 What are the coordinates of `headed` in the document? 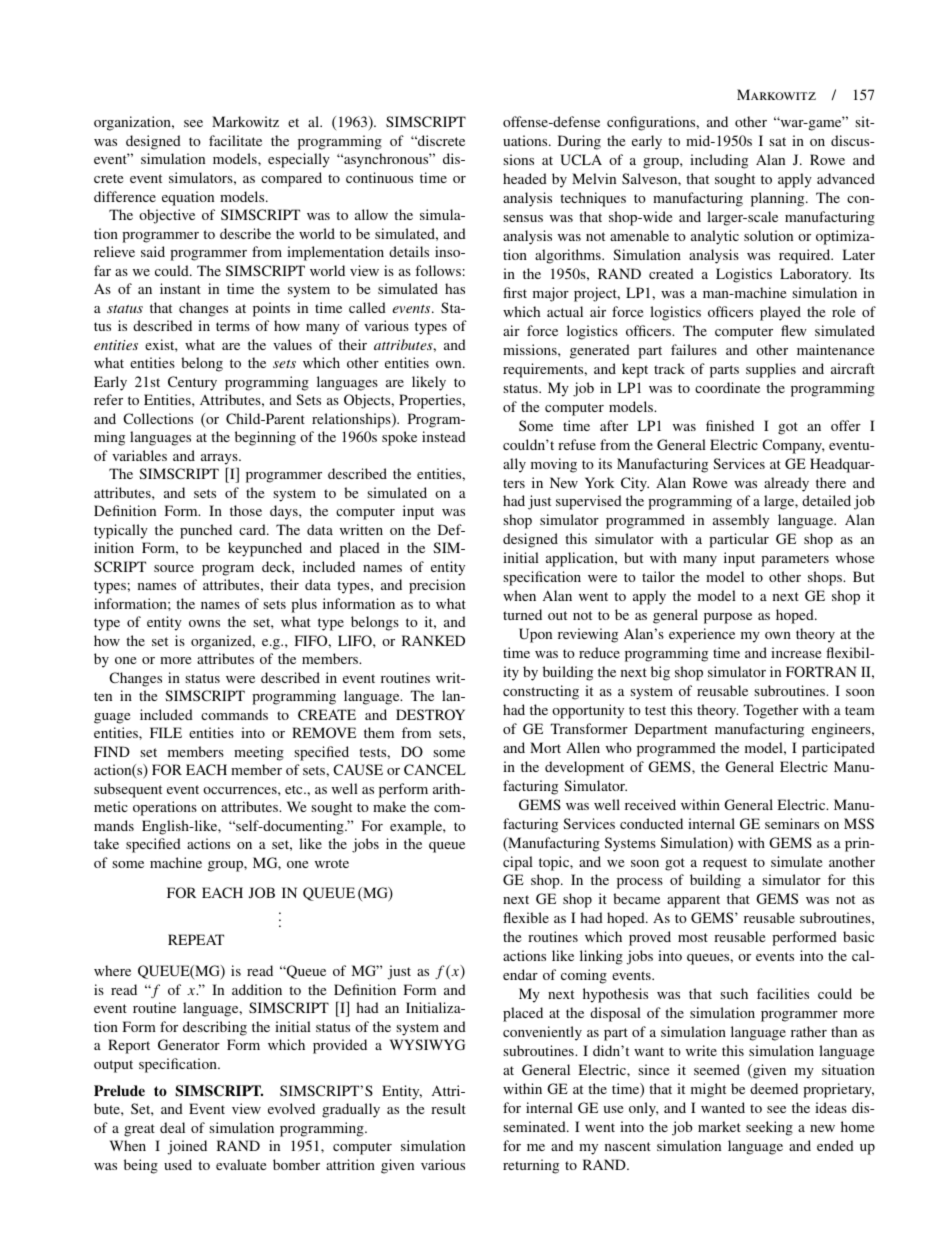 It's located at (525, 178).
